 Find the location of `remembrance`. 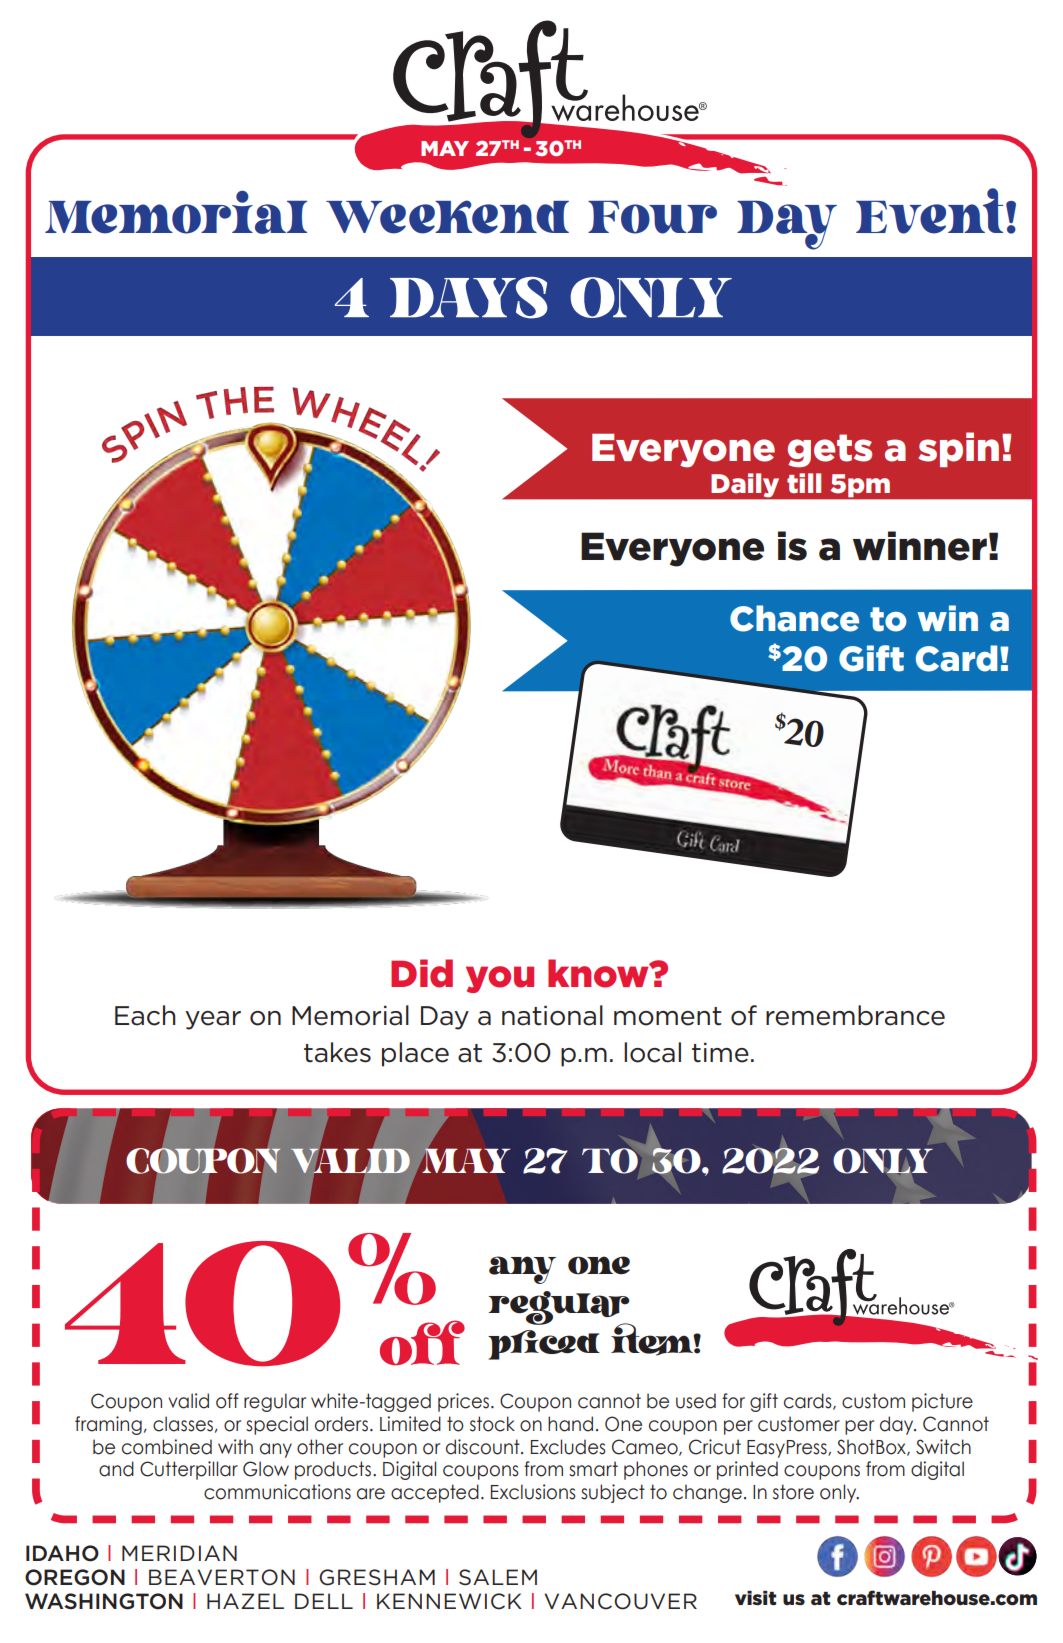

remembrance is located at coordinates (855, 1015).
